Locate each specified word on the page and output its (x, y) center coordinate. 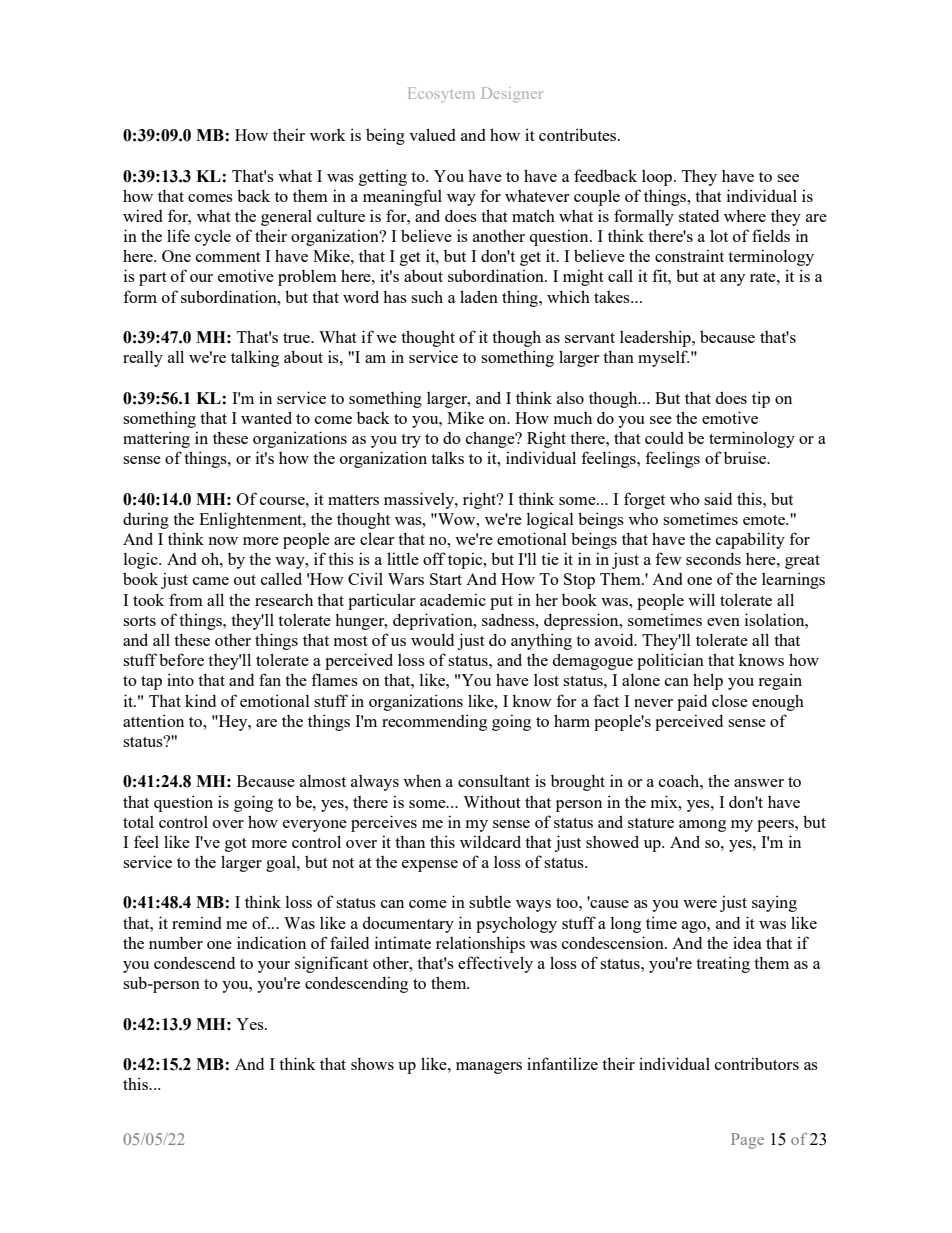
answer (759, 783)
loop (658, 178)
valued (432, 134)
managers (489, 1068)
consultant (494, 781)
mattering (156, 439)
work (328, 135)
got (236, 845)
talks (447, 458)
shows (372, 1063)
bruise (746, 457)
